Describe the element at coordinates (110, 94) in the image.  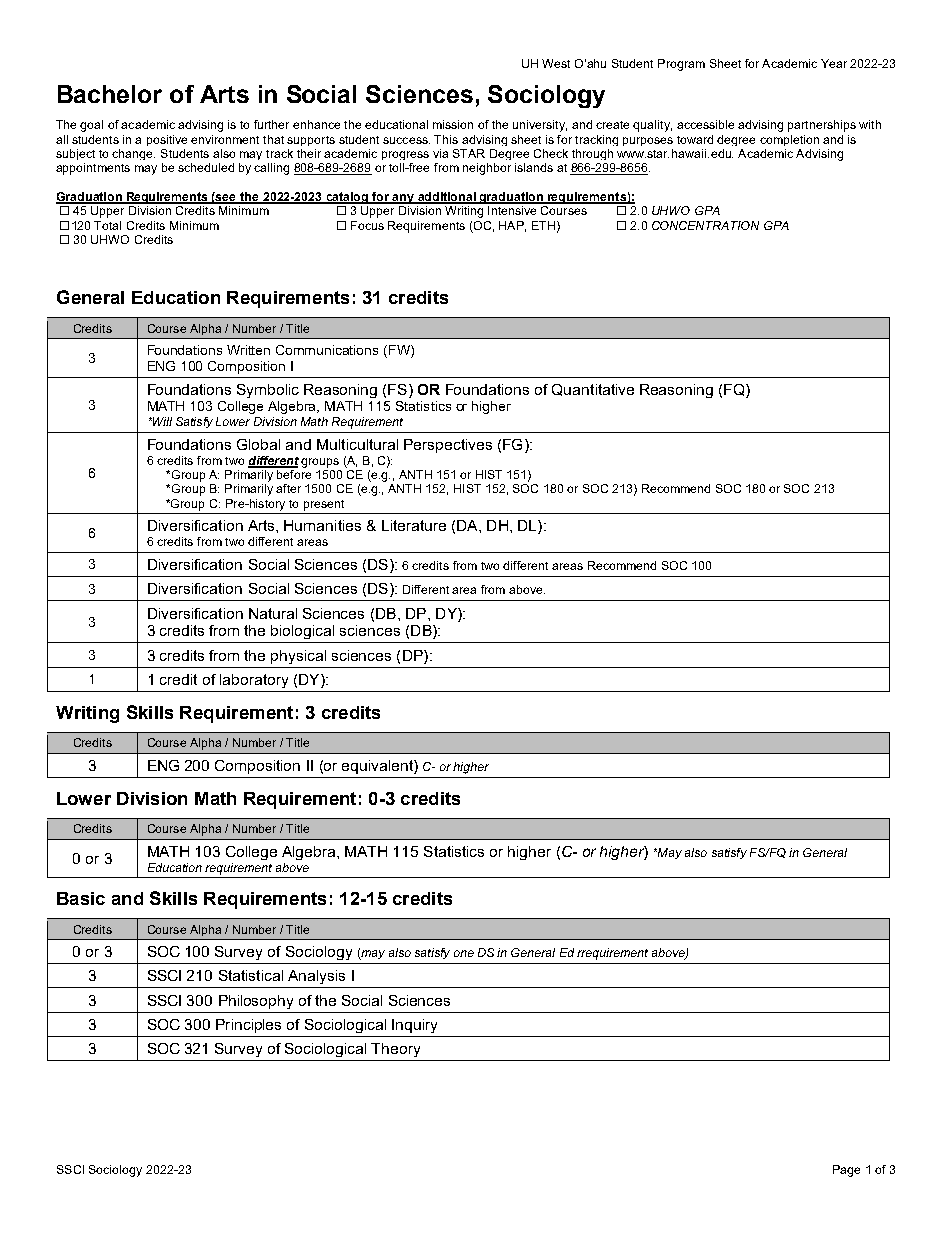
I see `Bachelor` at that location.
